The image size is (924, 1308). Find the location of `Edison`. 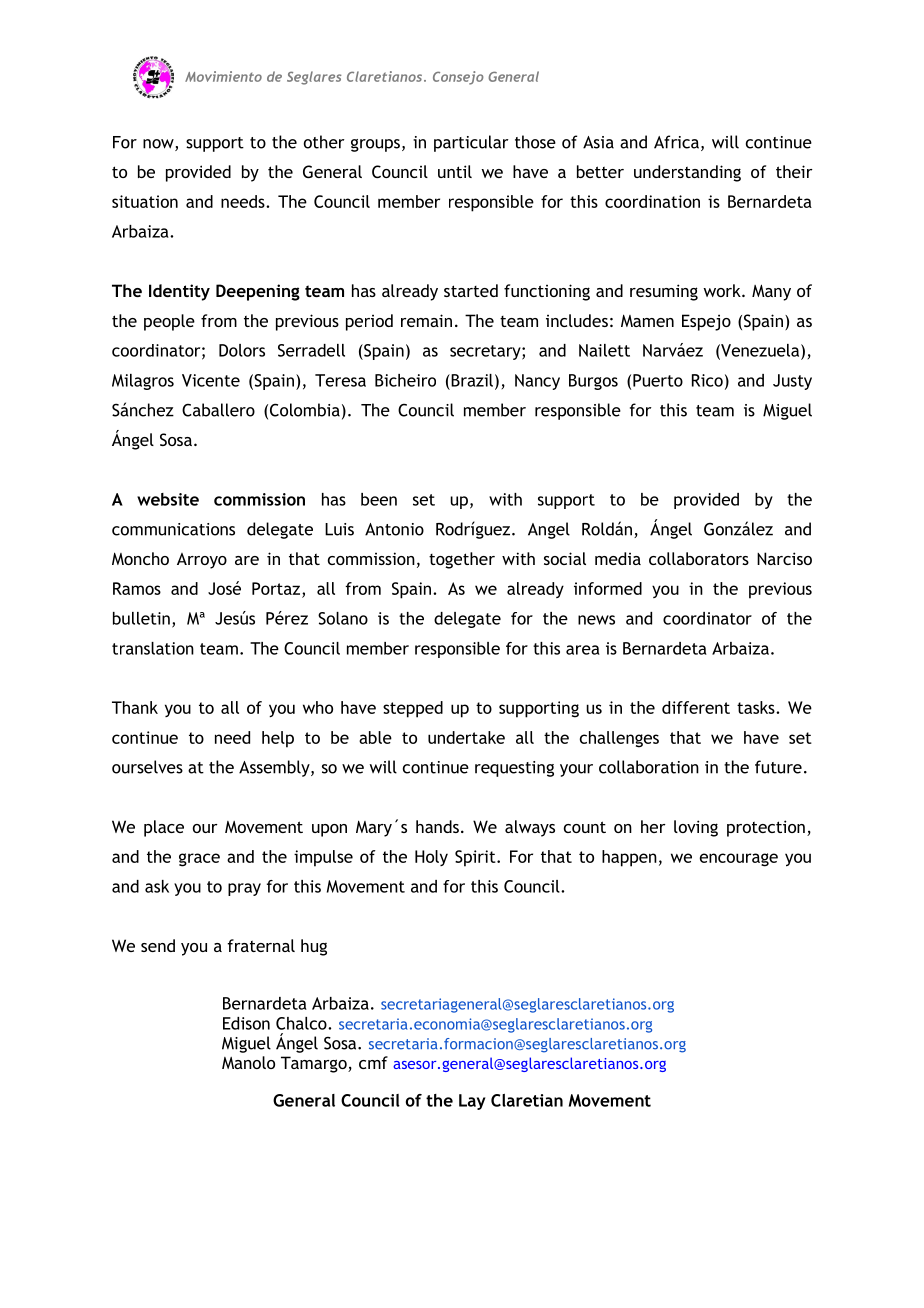

Edison is located at coordinates (246, 1023).
